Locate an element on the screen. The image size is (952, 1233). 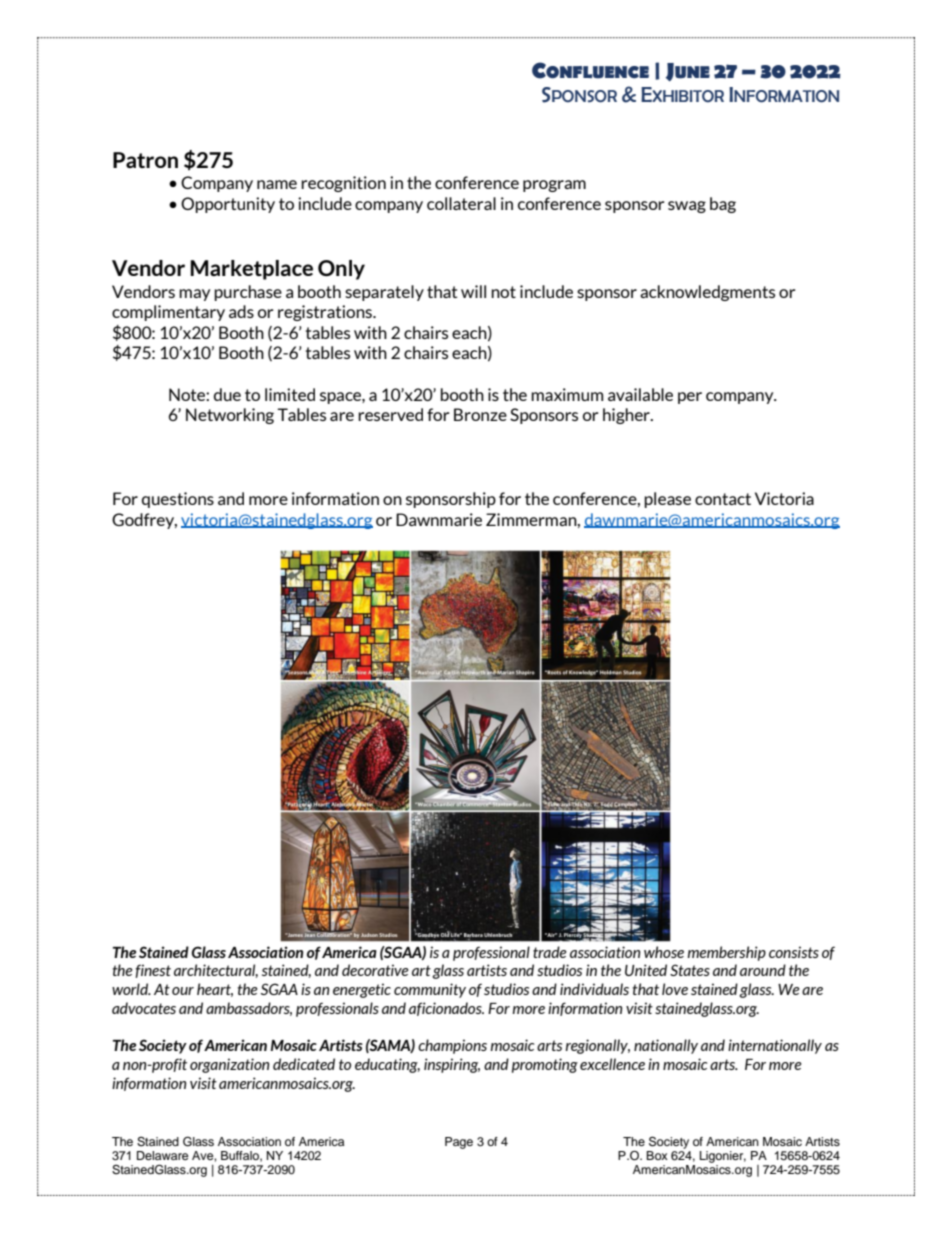
Opportunity is located at coordinates (228, 205).
